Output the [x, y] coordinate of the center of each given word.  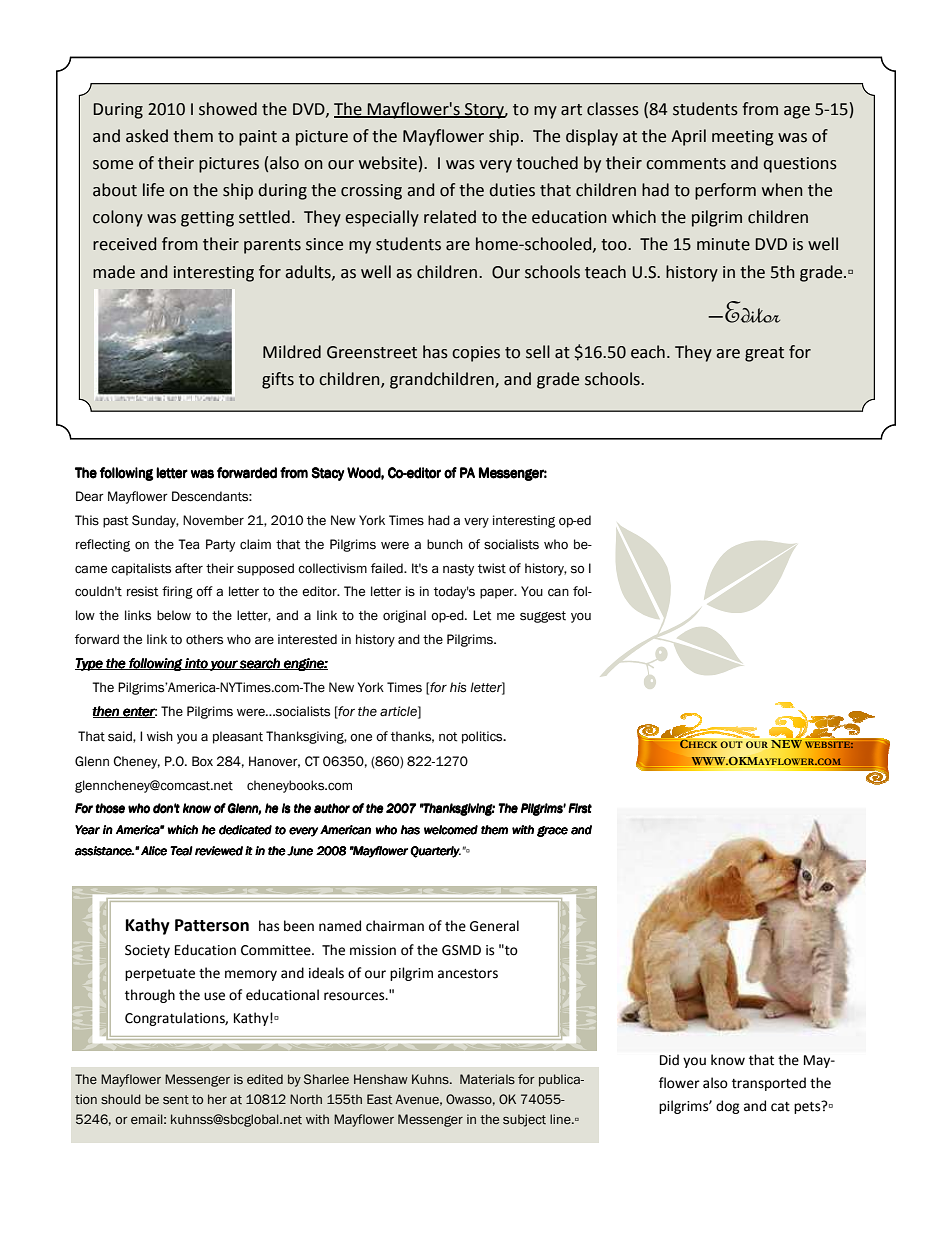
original [404, 616]
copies [476, 354]
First [580, 808]
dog [728, 1107]
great [764, 354]
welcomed [451, 830]
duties [512, 190]
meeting [743, 138]
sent [176, 1100]
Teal [181, 851]
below [174, 615]
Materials [487, 1079]
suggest [543, 617]
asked [147, 136]
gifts [278, 380]
